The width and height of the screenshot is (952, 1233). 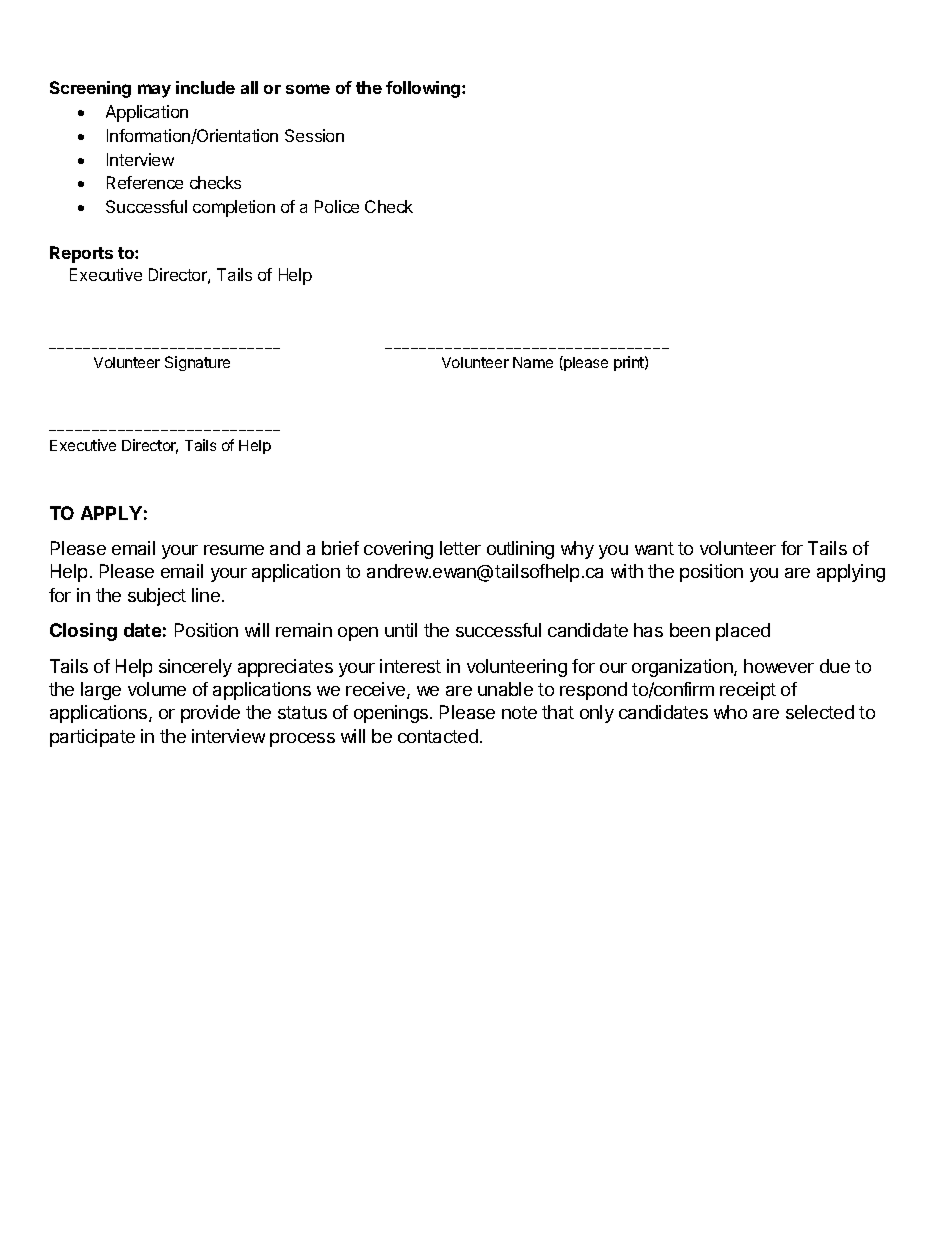 What do you see at coordinates (337, 206) in the screenshot?
I see `Police` at bounding box center [337, 206].
